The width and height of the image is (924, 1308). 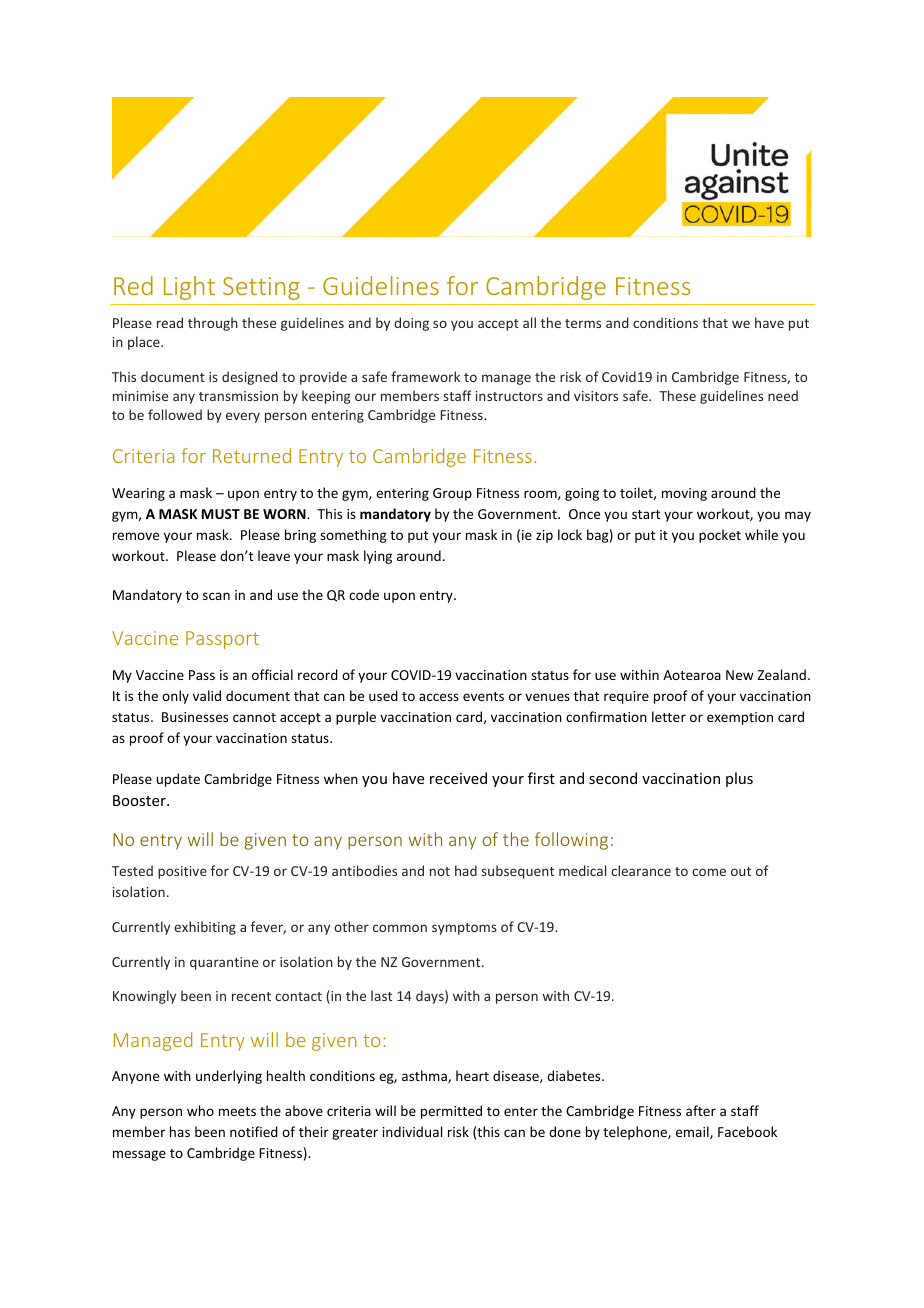 What do you see at coordinates (740, 718) in the image?
I see `exemption` at bounding box center [740, 718].
